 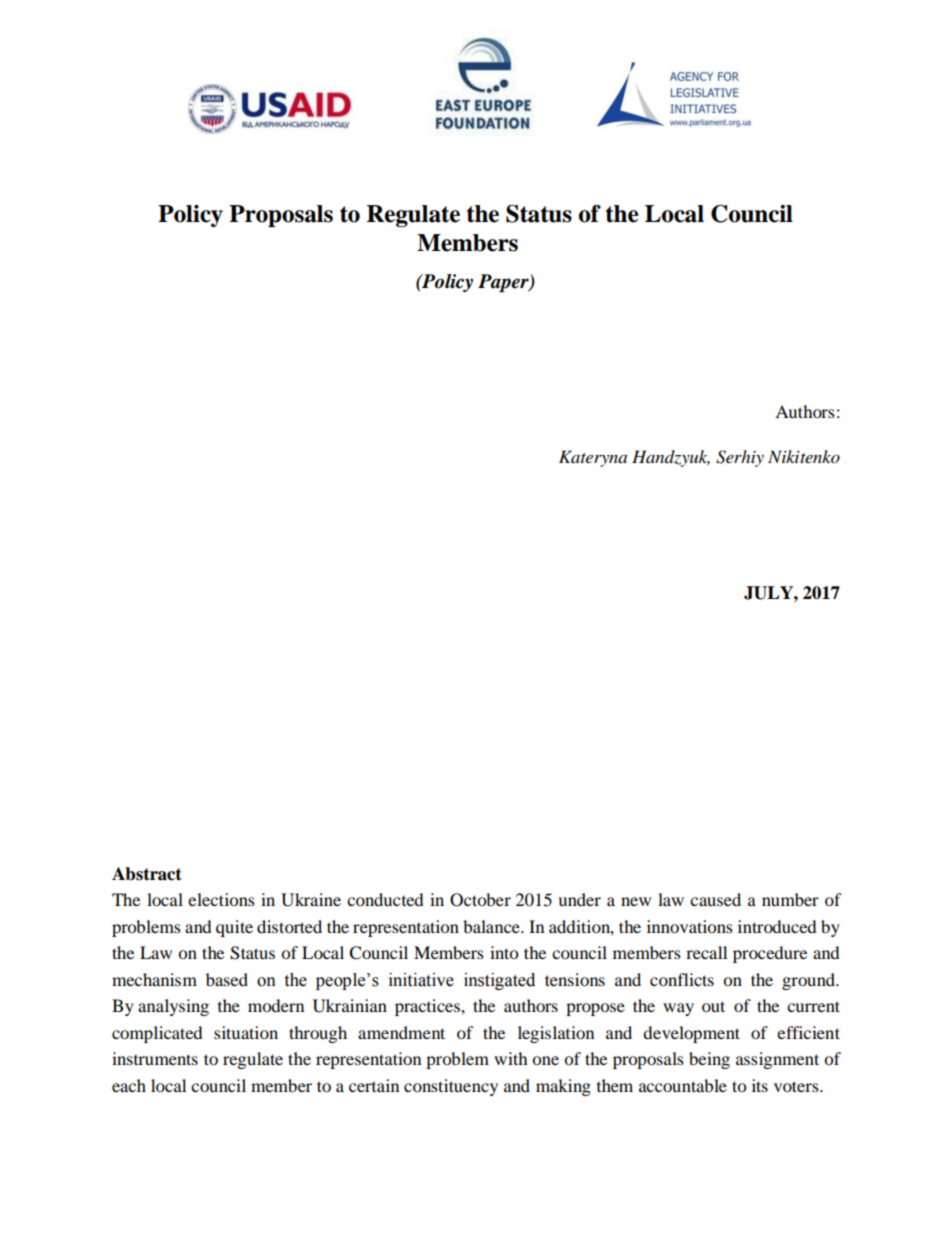 I want to click on Paper, so click(x=504, y=283).
